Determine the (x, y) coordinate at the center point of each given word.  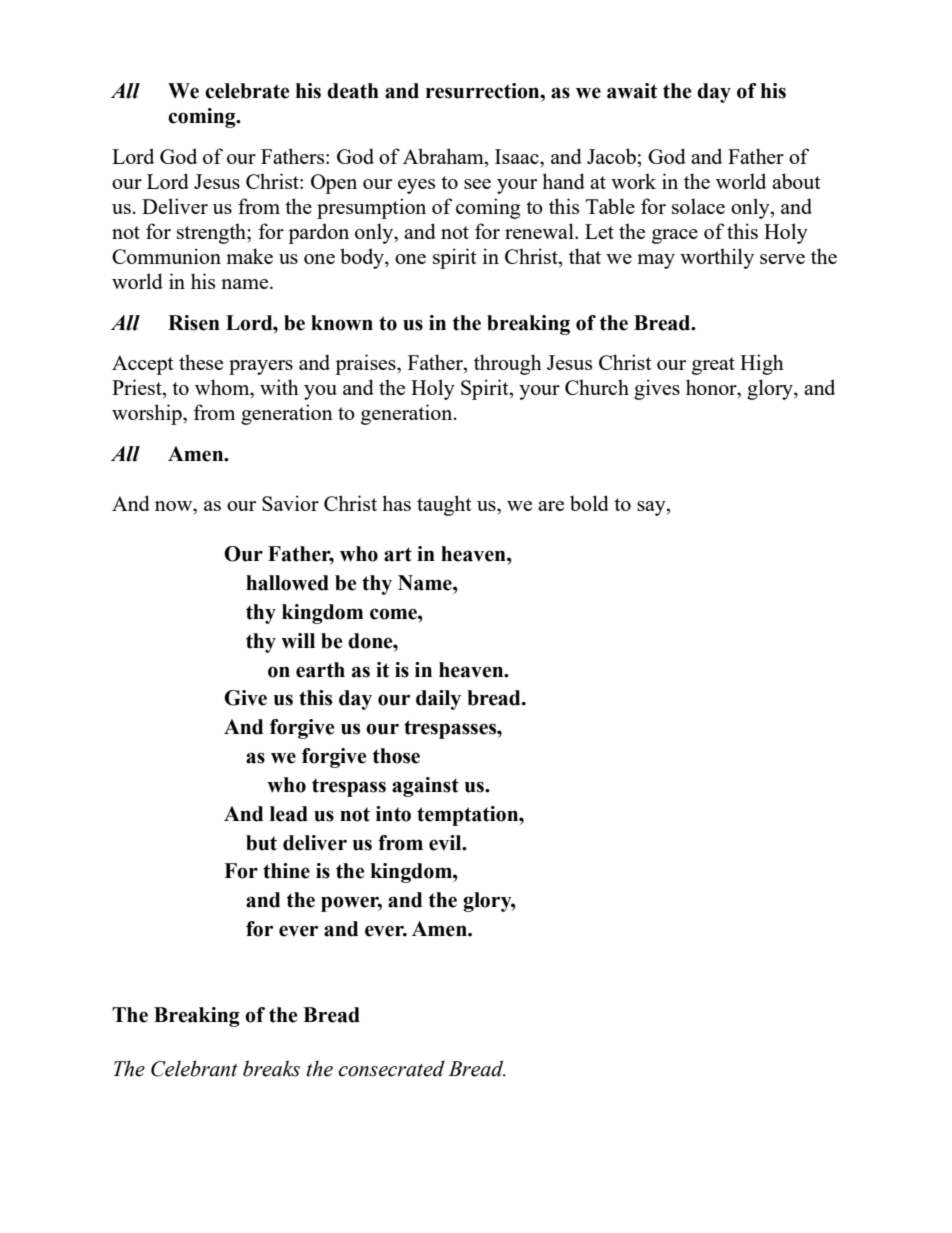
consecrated (392, 1068)
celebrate (247, 91)
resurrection (484, 91)
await (632, 91)
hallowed (287, 583)
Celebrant (194, 1068)
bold (589, 503)
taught (444, 505)
